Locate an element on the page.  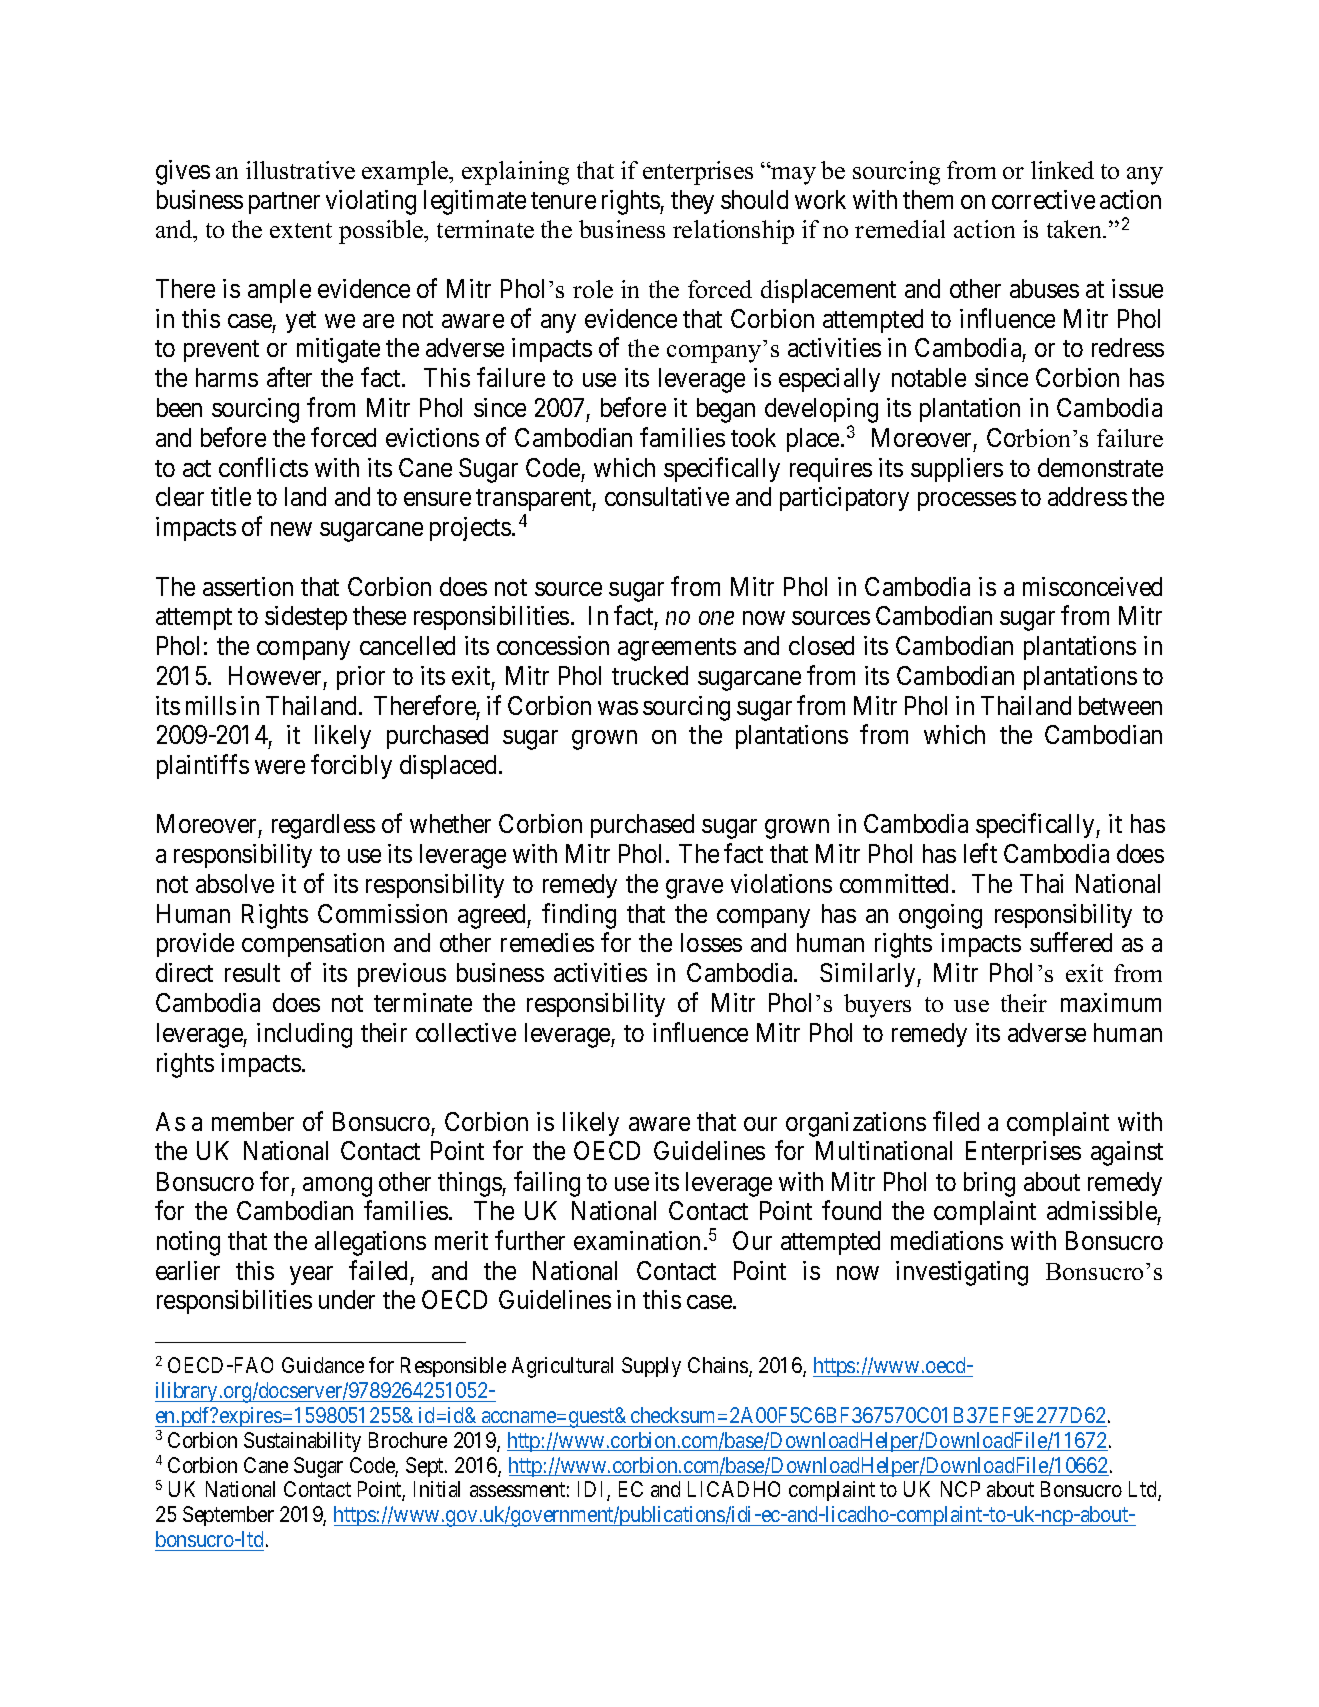
they is located at coordinates (692, 202).
